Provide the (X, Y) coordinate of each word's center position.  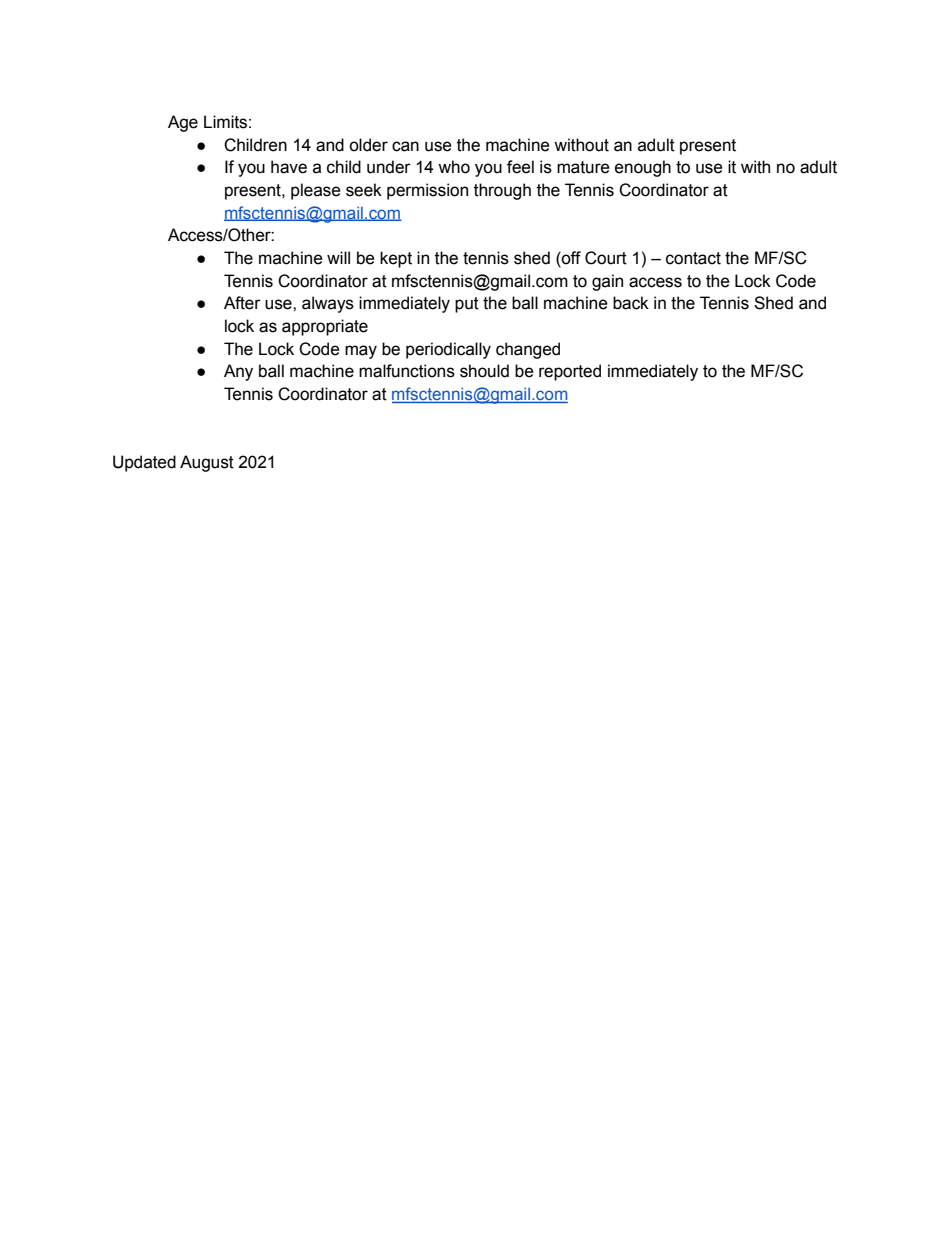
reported (570, 372)
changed (528, 350)
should (484, 371)
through (502, 191)
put (467, 305)
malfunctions (407, 371)
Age (183, 123)
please (316, 191)
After (242, 303)
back (631, 303)
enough (643, 168)
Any (238, 372)
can (405, 146)
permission (427, 191)
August (207, 463)
